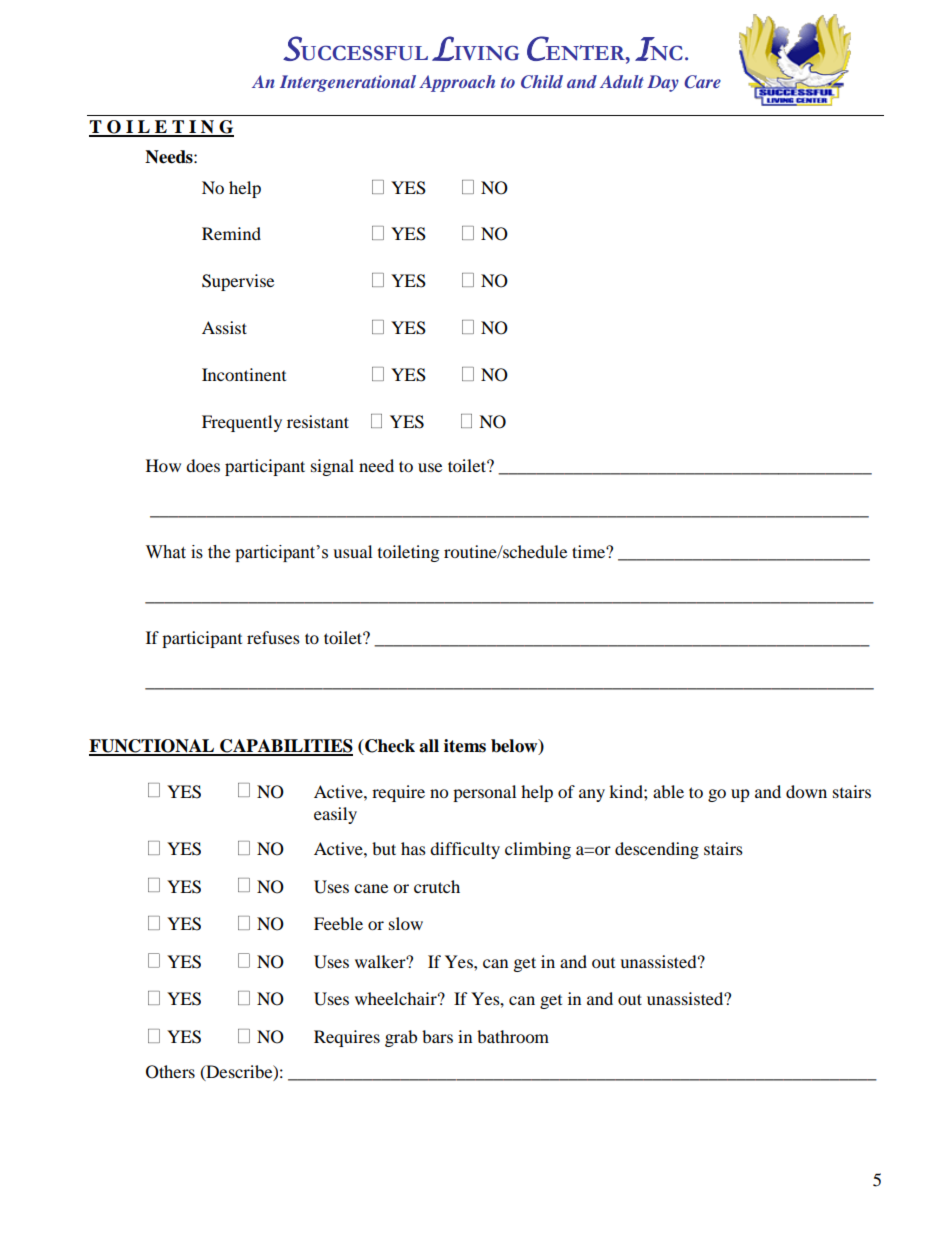  Describe the element at coordinates (668, 791) in the document. I see `able` at that location.
